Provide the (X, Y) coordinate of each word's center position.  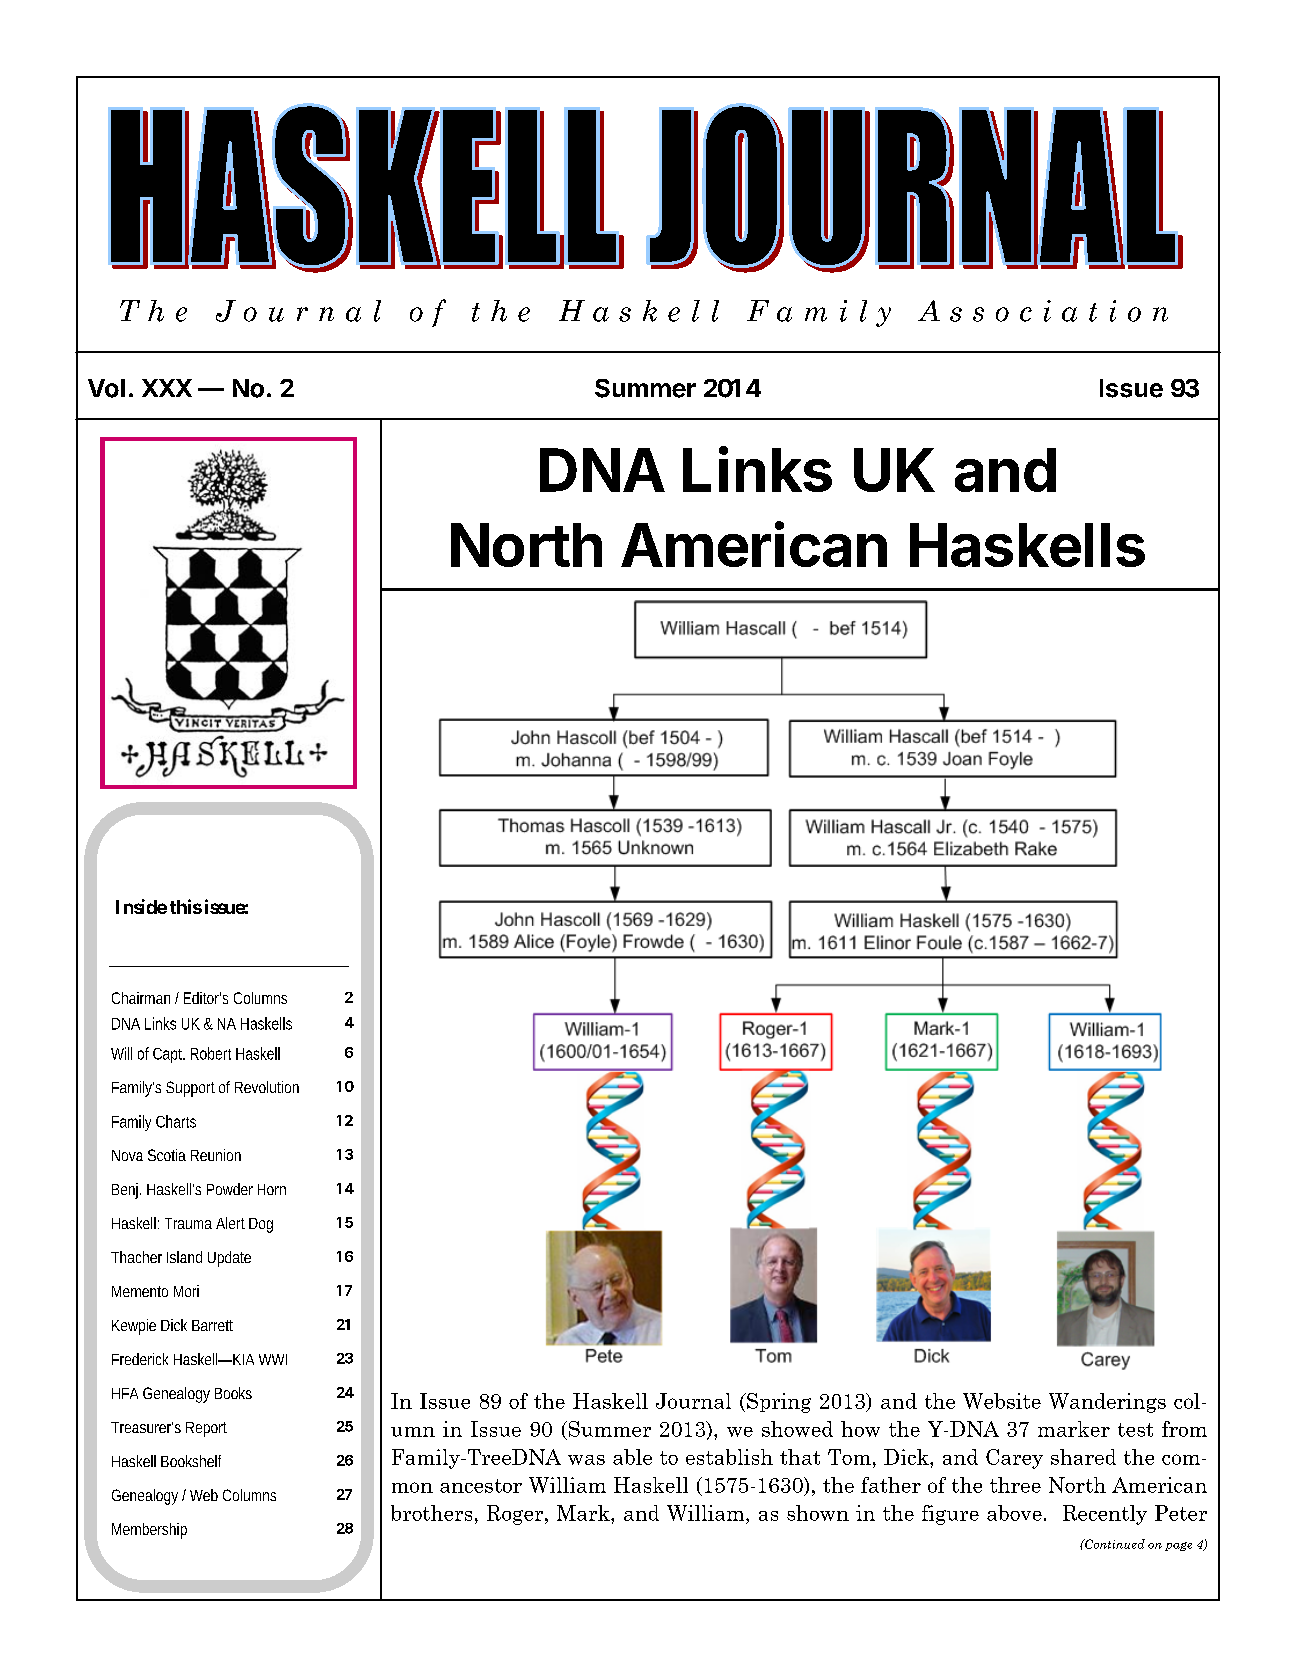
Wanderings (1107, 1403)
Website (1002, 1401)
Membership (149, 1531)
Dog (261, 1225)
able (632, 1457)
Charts (176, 1121)
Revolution (267, 1087)
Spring (778, 1403)
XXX (167, 388)
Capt (169, 1055)
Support (190, 1089)
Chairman (141, 998)
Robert (211, 1053)
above (1014, 1513)
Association (1043, 311)
